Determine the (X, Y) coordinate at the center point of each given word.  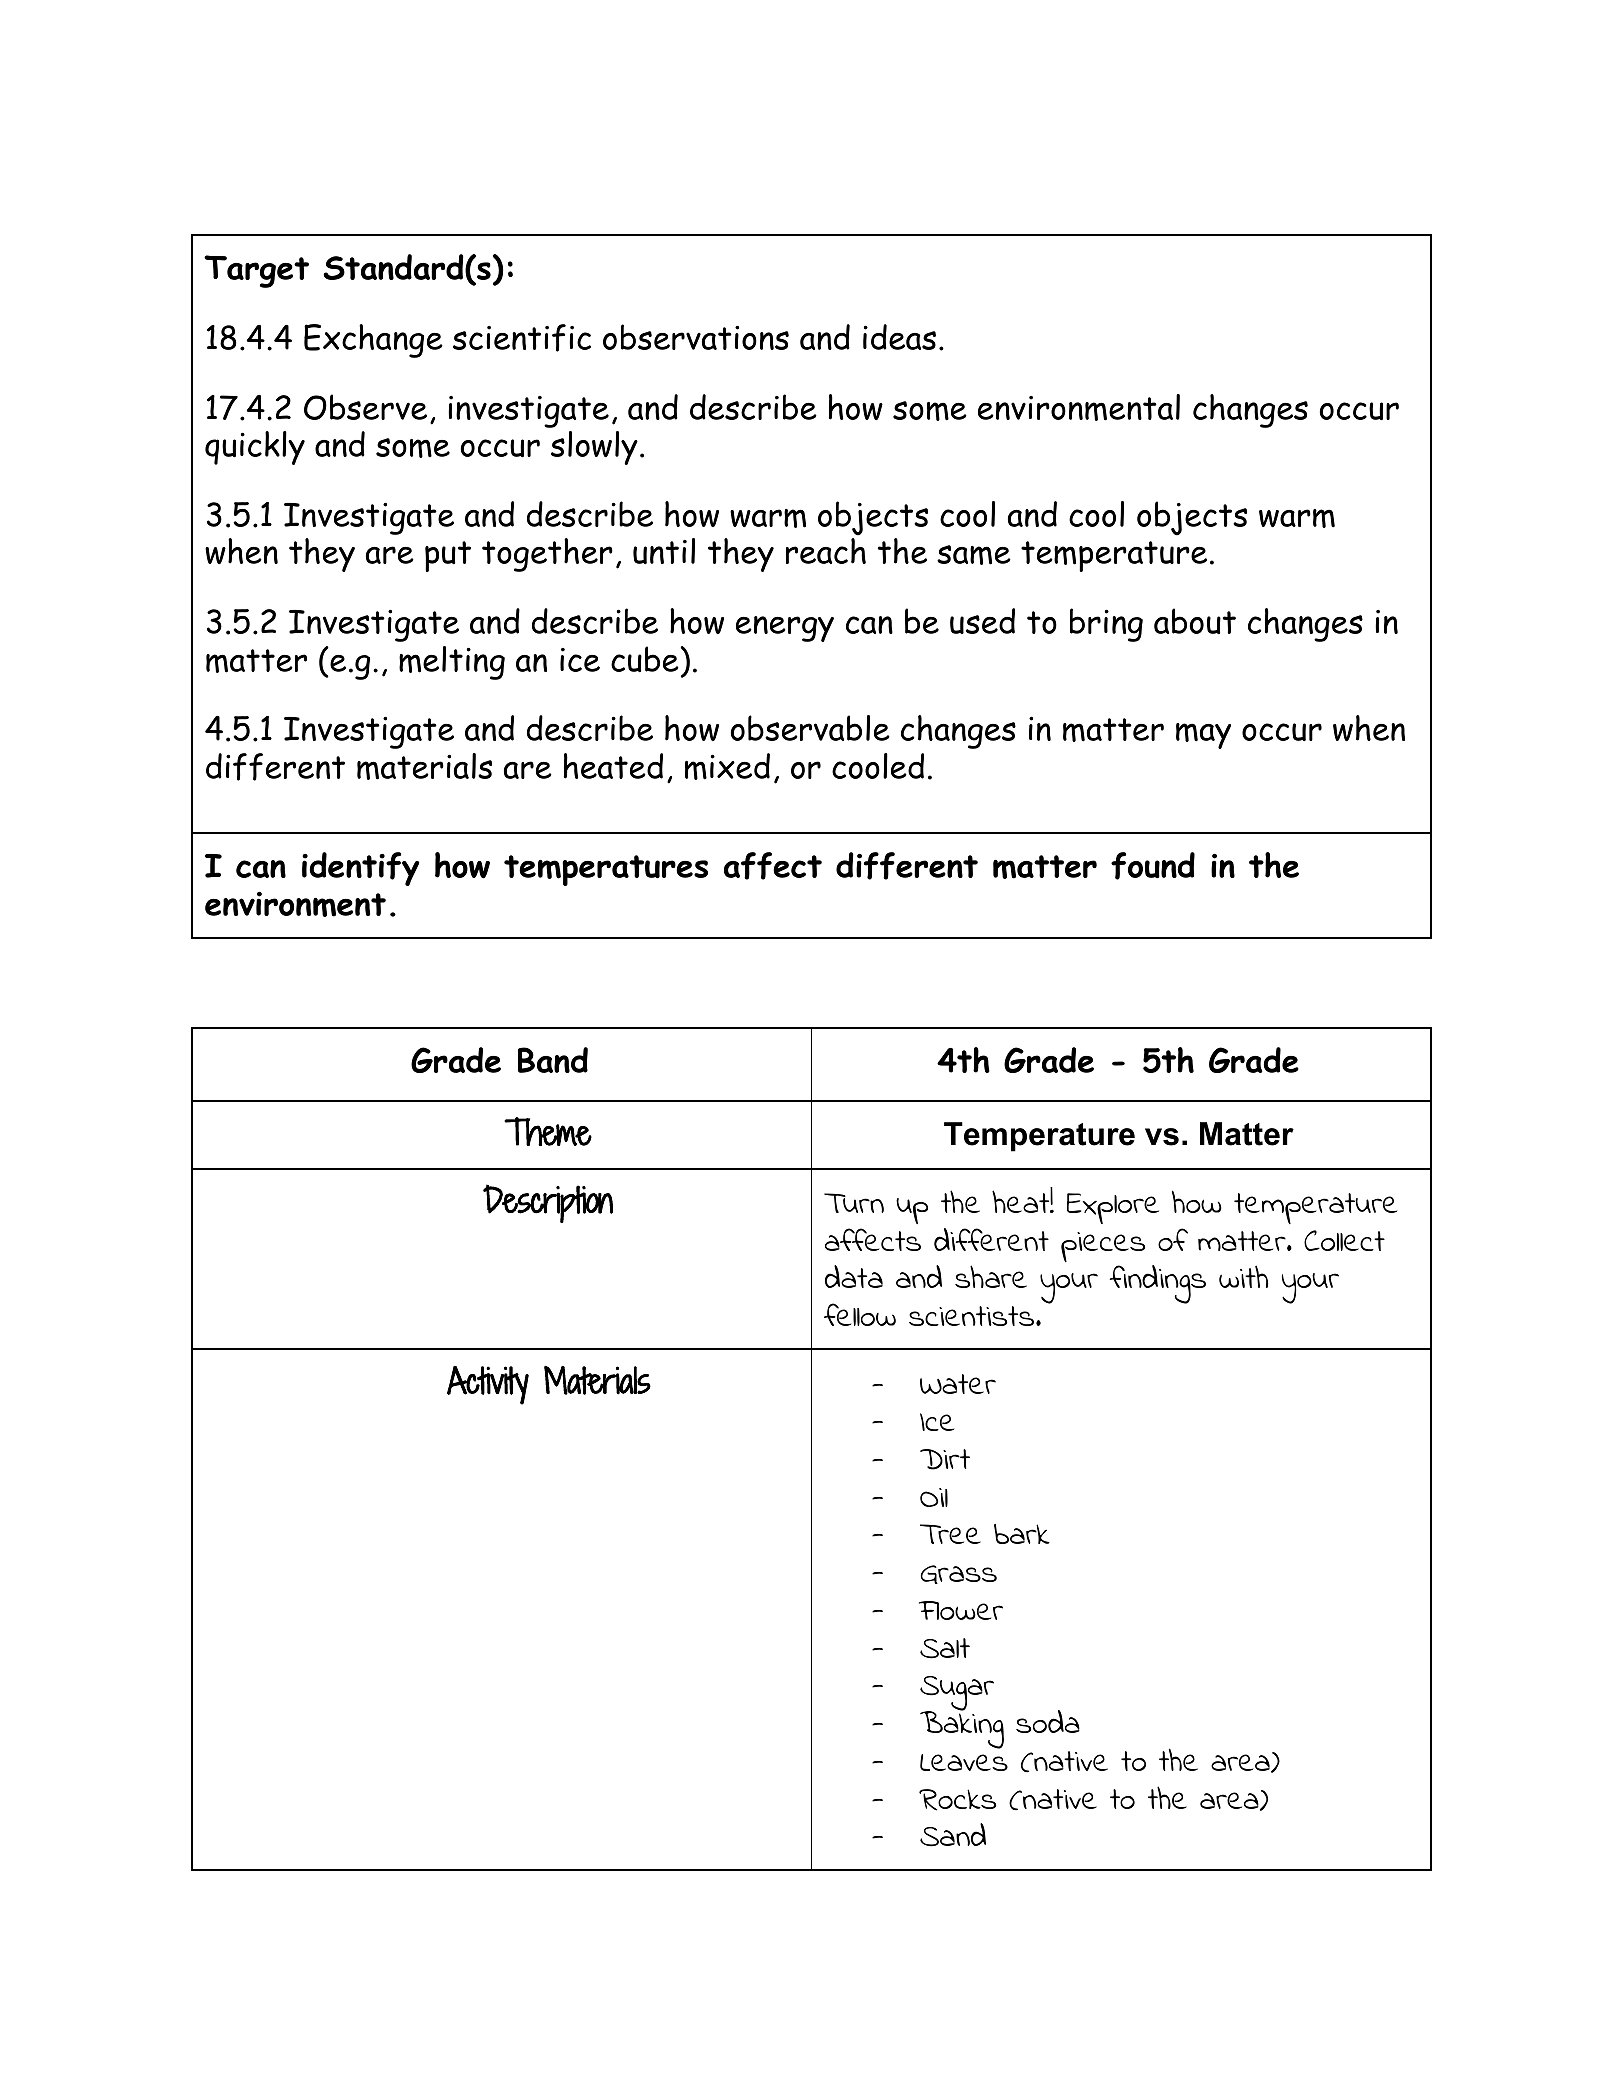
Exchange (373, 341)
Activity (488, 1385)
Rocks (957, 1800)
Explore (1113, 1208)
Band (553, 1060)
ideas (899, 337)
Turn (854, 1203)
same (974, 555)
